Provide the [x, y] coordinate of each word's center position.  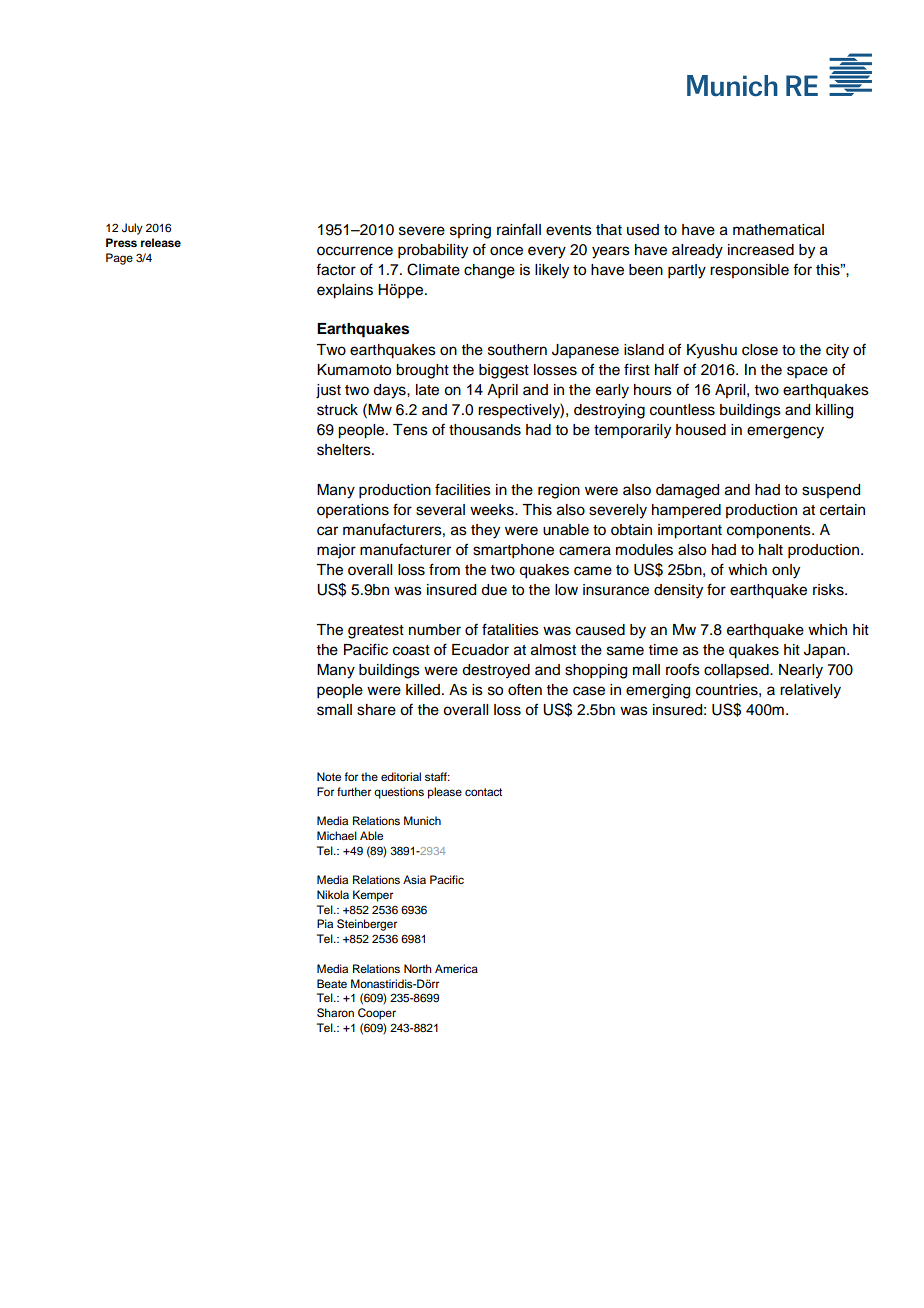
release [161, 242]
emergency [785, 432]
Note [329, 776]
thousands [485, 430]
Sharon [335, 1013]
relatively [810, 691]
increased [761, 250]
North [418, 968]
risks [829, 590]
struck [337, 410]
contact [483, 792]
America [456, 968]
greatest [376, 632]
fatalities [510, 629]
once [506, 251]
